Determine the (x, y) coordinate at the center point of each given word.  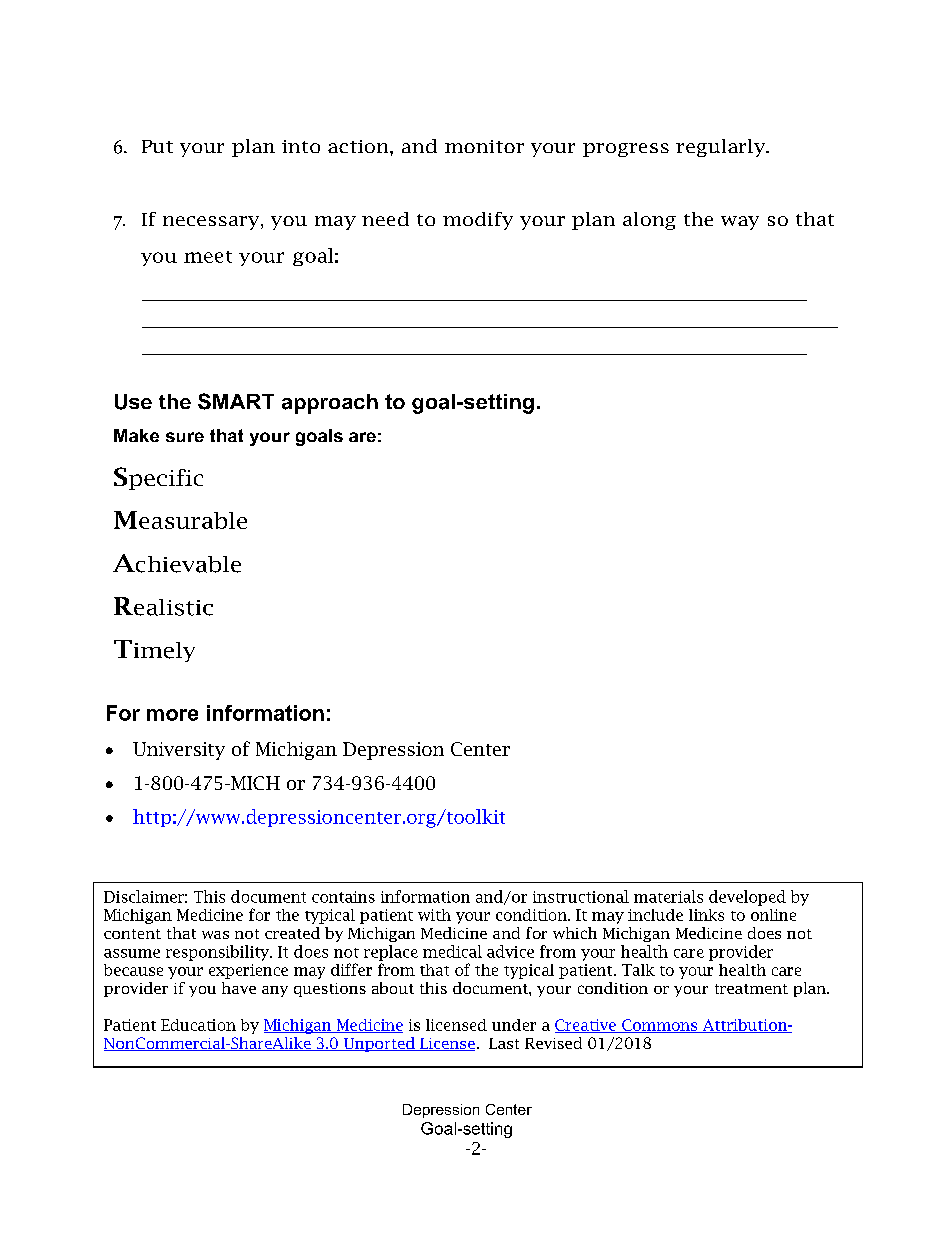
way (740, 223)
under (514, 1025)
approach (330, 404)
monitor (484, 146)
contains (343, 897)
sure (185, 437)
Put (157, 146)
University (179, 751)
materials (668, 896)
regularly (721, 148)
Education (198, 1025)
